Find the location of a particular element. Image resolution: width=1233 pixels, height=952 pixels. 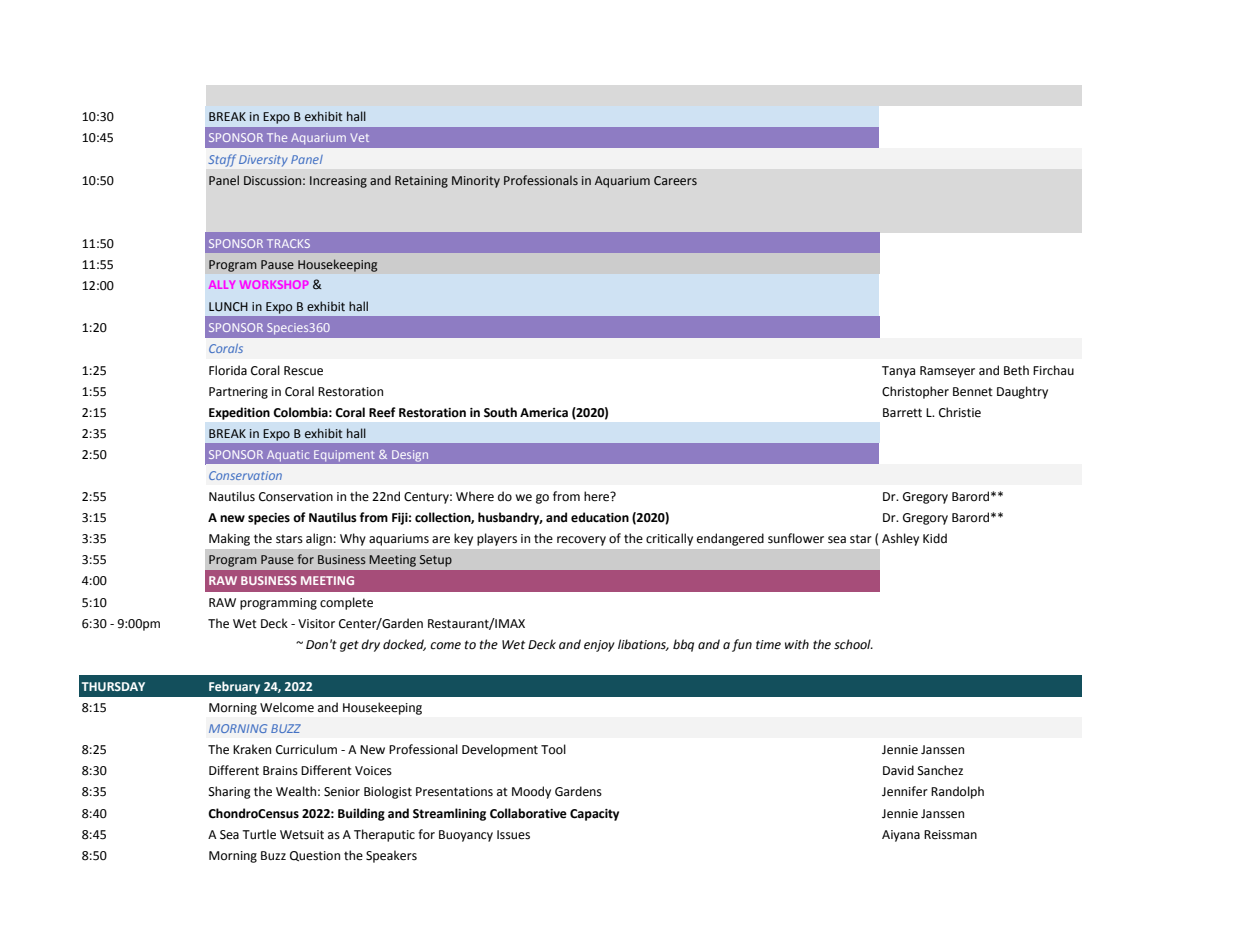

America is located at coordinates (544, 413).
